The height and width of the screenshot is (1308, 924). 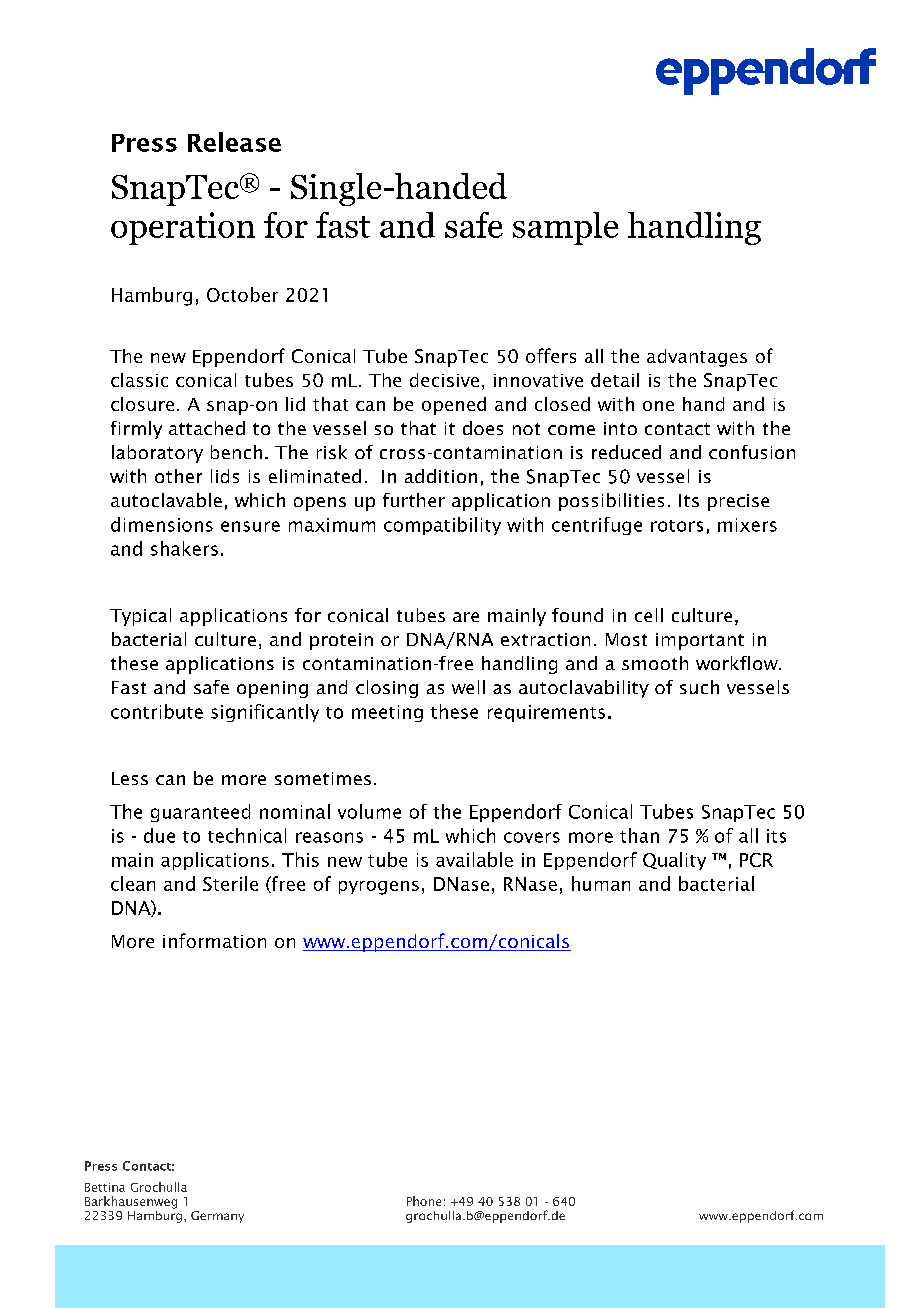 What do you see at coordinates (474, 859) in the screenshot?
I see `available` at bounding box center [474, 859].
